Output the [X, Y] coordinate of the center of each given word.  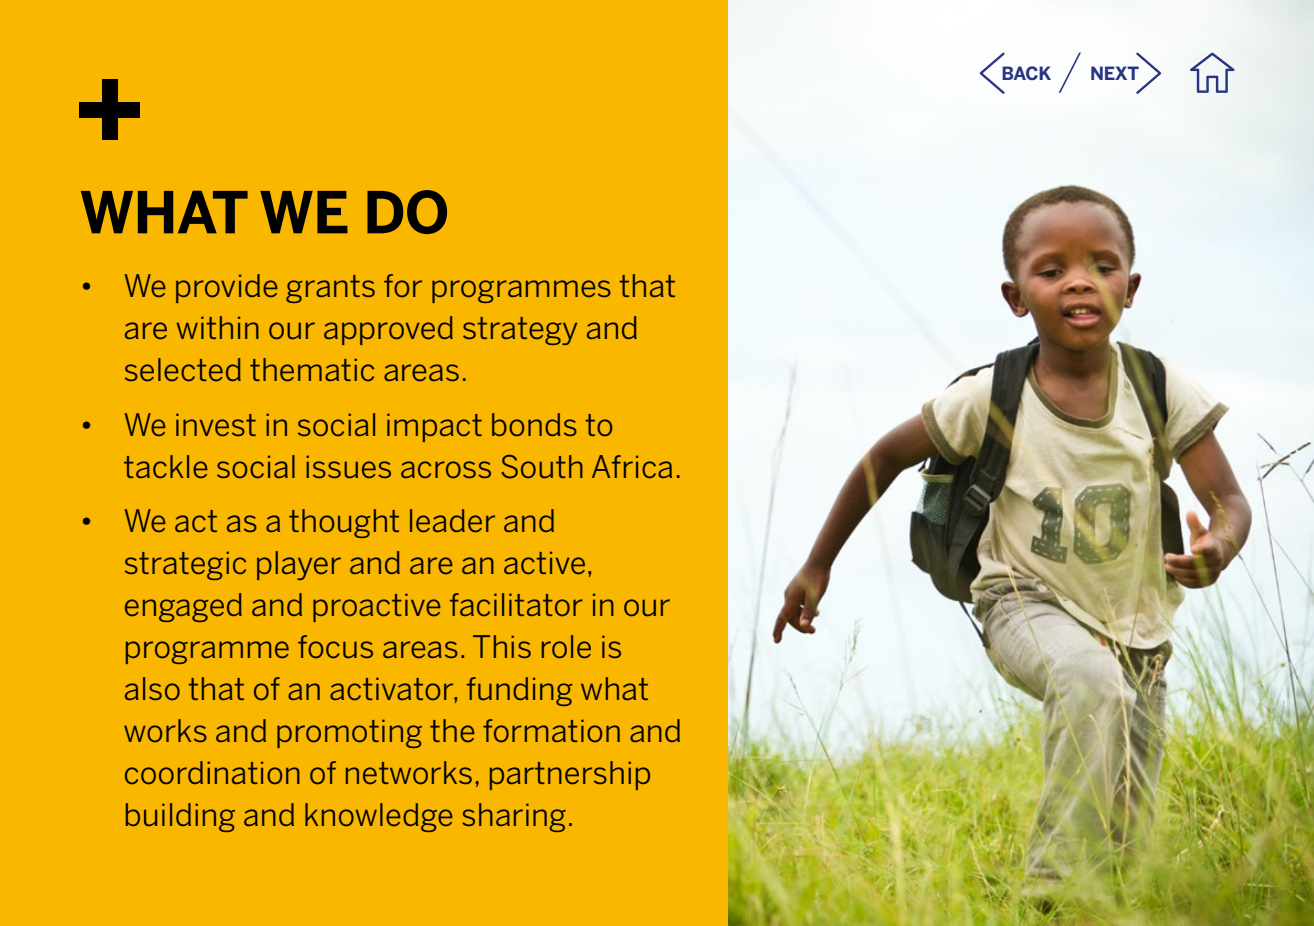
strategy [520, 331]
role [566, 647]
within [218, 327]
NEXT [1115, 73]
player [299, 565]
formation [551, 731]
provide [227, 288]
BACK [1026, 73]
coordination [212, 773]
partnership [570, 775]
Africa [632, 467]
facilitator [516, 605]
